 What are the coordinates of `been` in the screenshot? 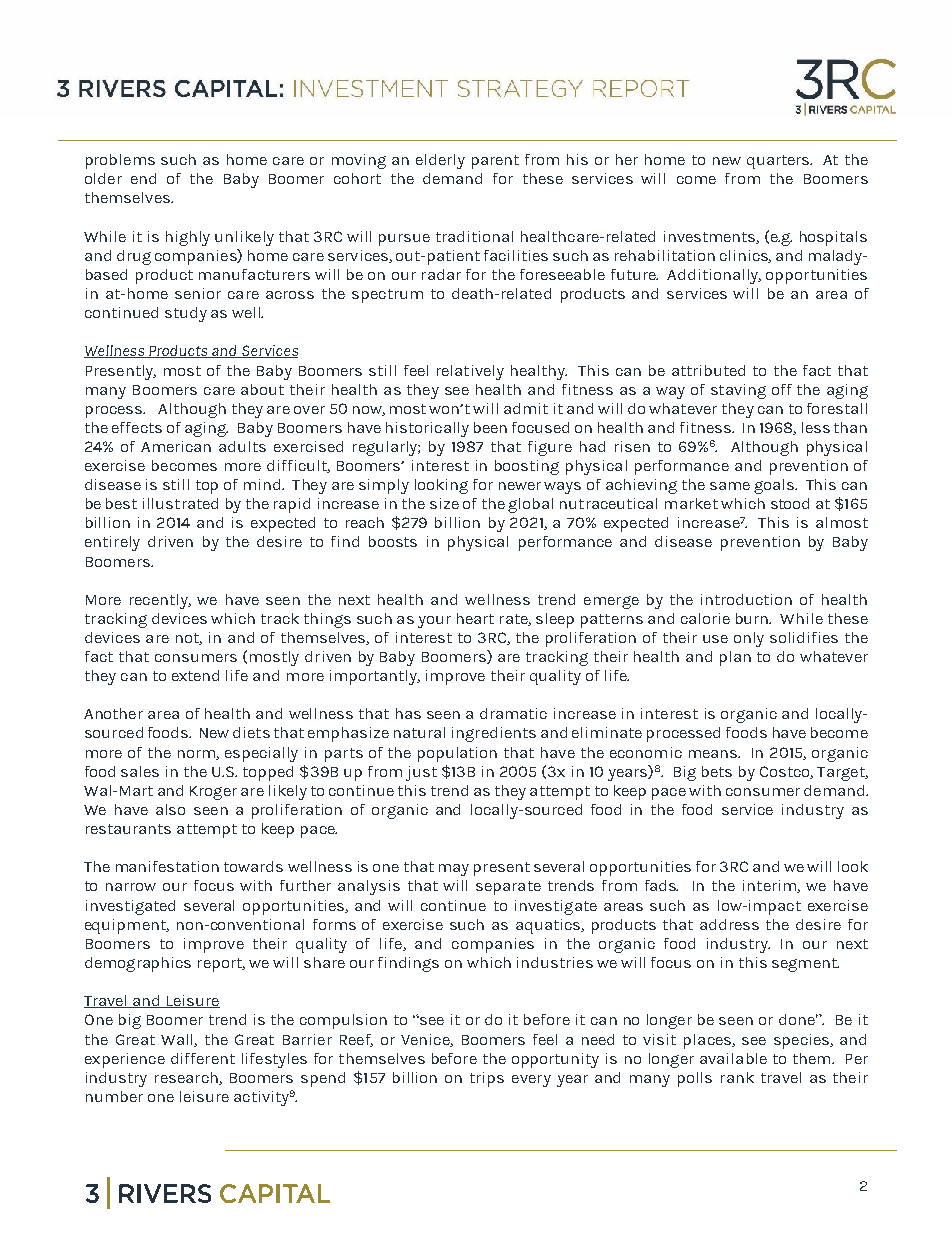 It's located at (490, 427).
